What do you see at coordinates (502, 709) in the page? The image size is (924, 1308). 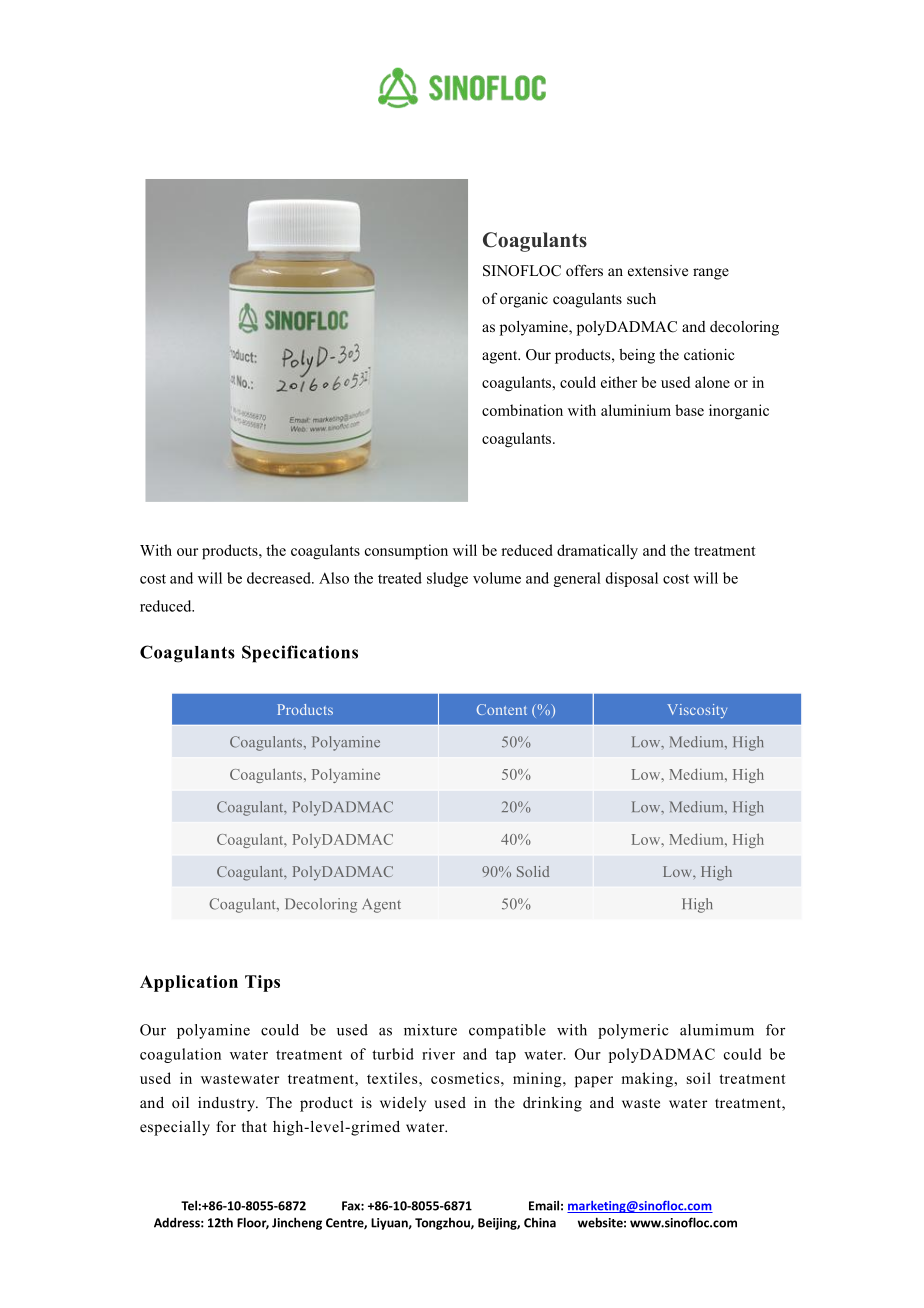 I see `Content` at bounding box center [502, 709].
